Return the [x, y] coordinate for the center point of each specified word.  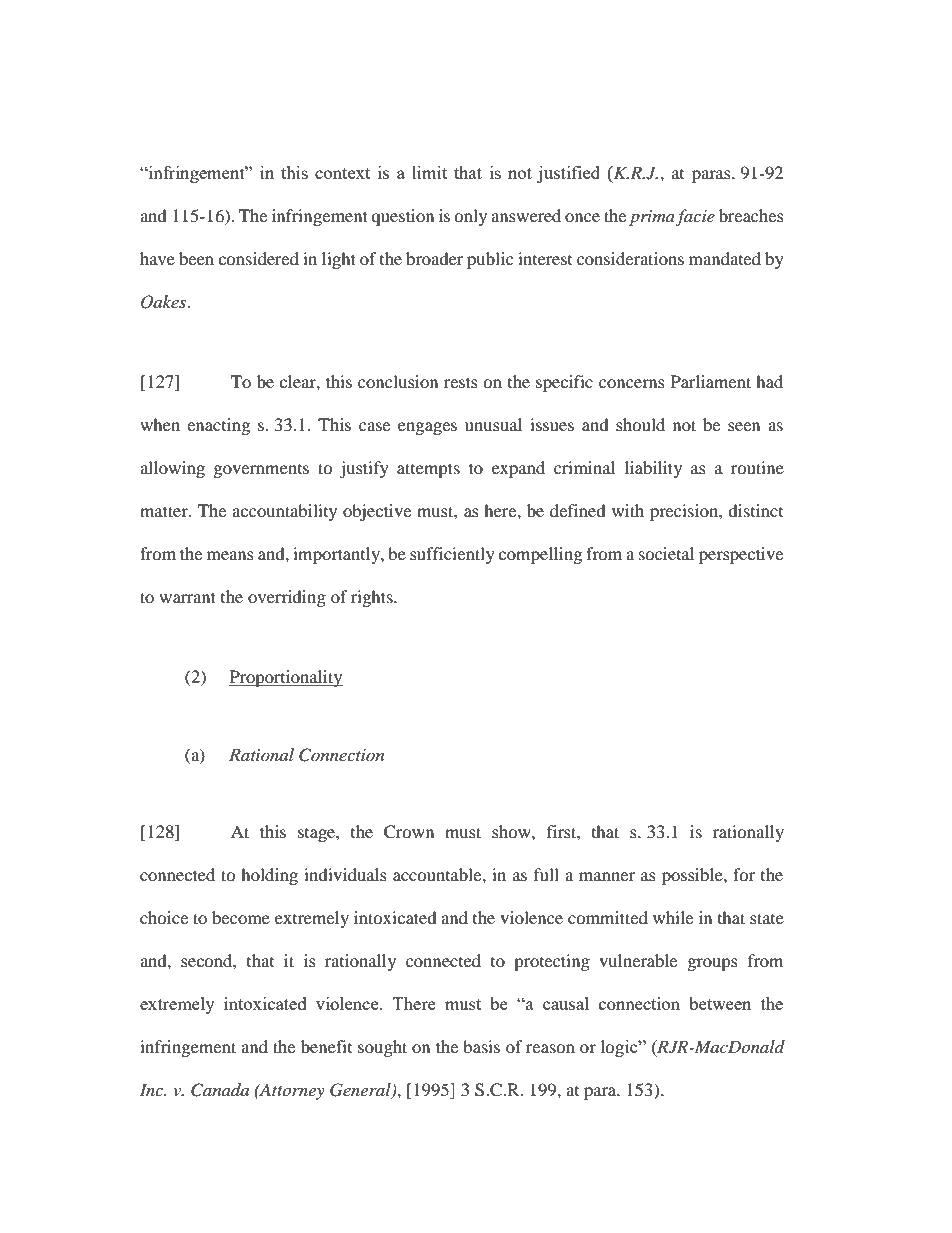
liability [653, 469]
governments [261, 471]
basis [481, 1046]
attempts [428, 470]
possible [693, 876]
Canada [220, 1090]
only [470, 217]
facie [695, 217]
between [720, 1003]
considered [258, 258]
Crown [409, 832]
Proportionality [286, 678]
